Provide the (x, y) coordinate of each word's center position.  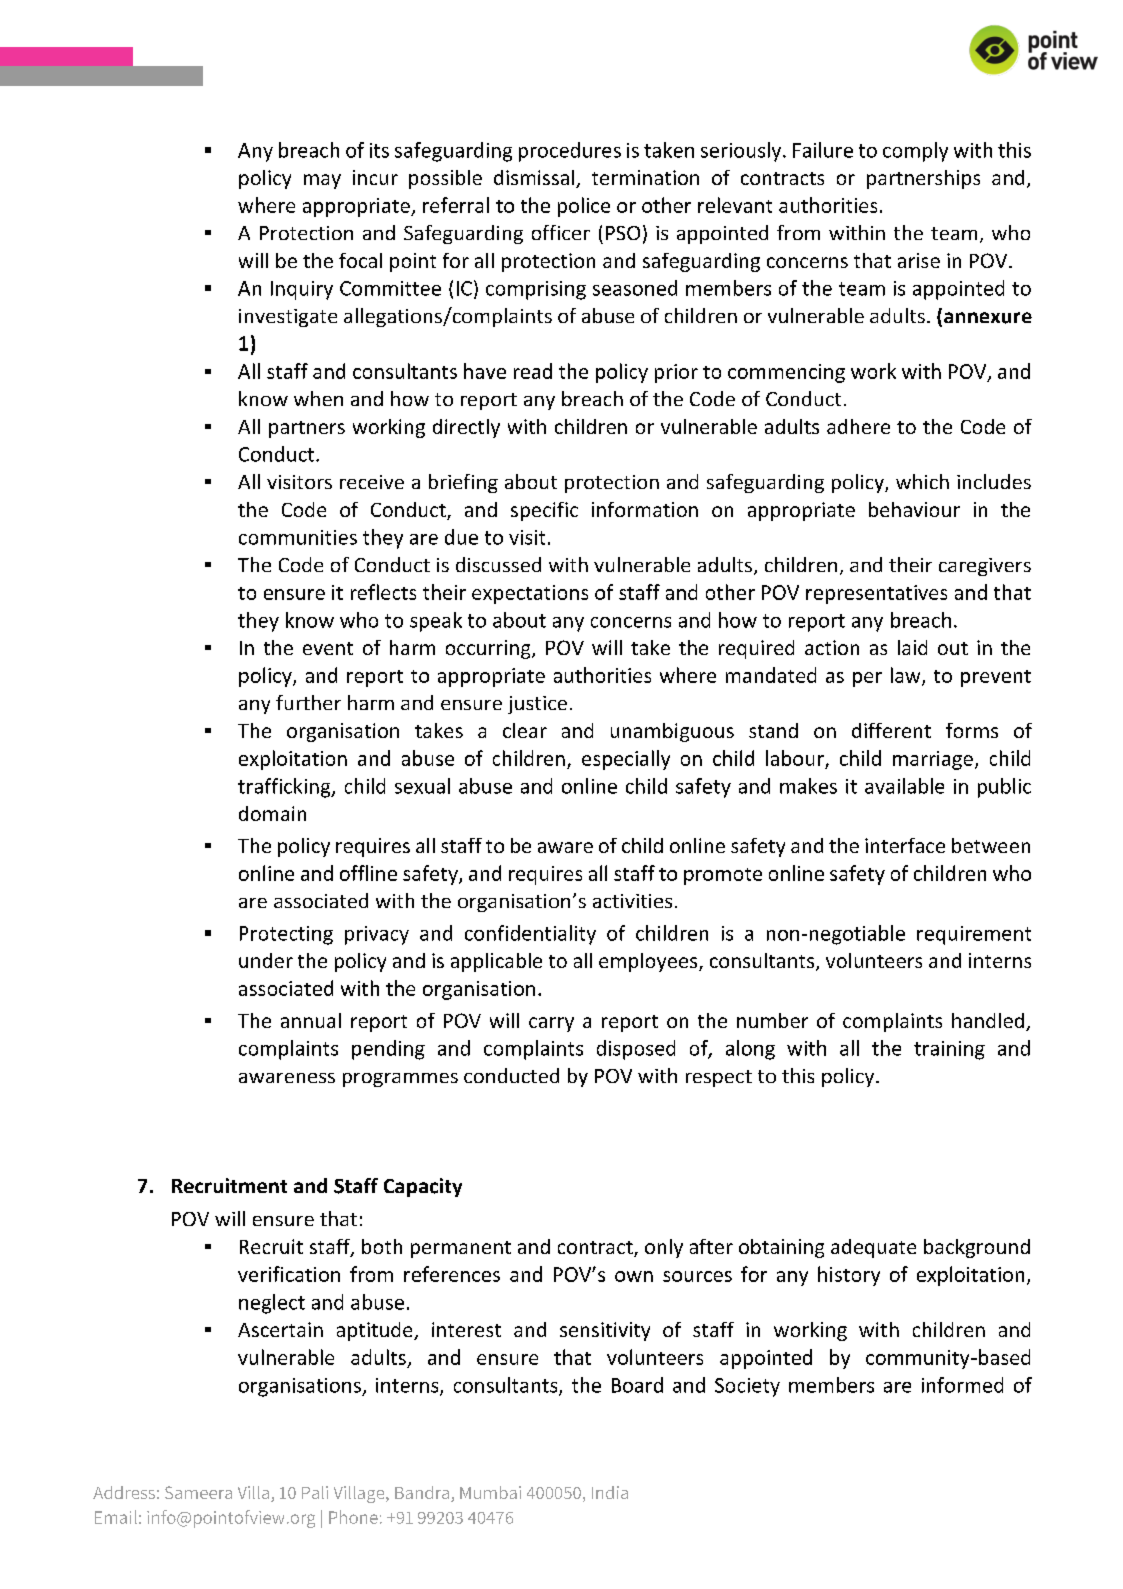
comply (915, 152)
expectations (530, 594)
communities (298, 537)
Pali (315, 1492)
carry (551, 1024)
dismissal (535, 179)
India (610, 1492)
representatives (876, 594)
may (322, 181)
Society (747, 1387)
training (949, 1050)
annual (311, 1020)
